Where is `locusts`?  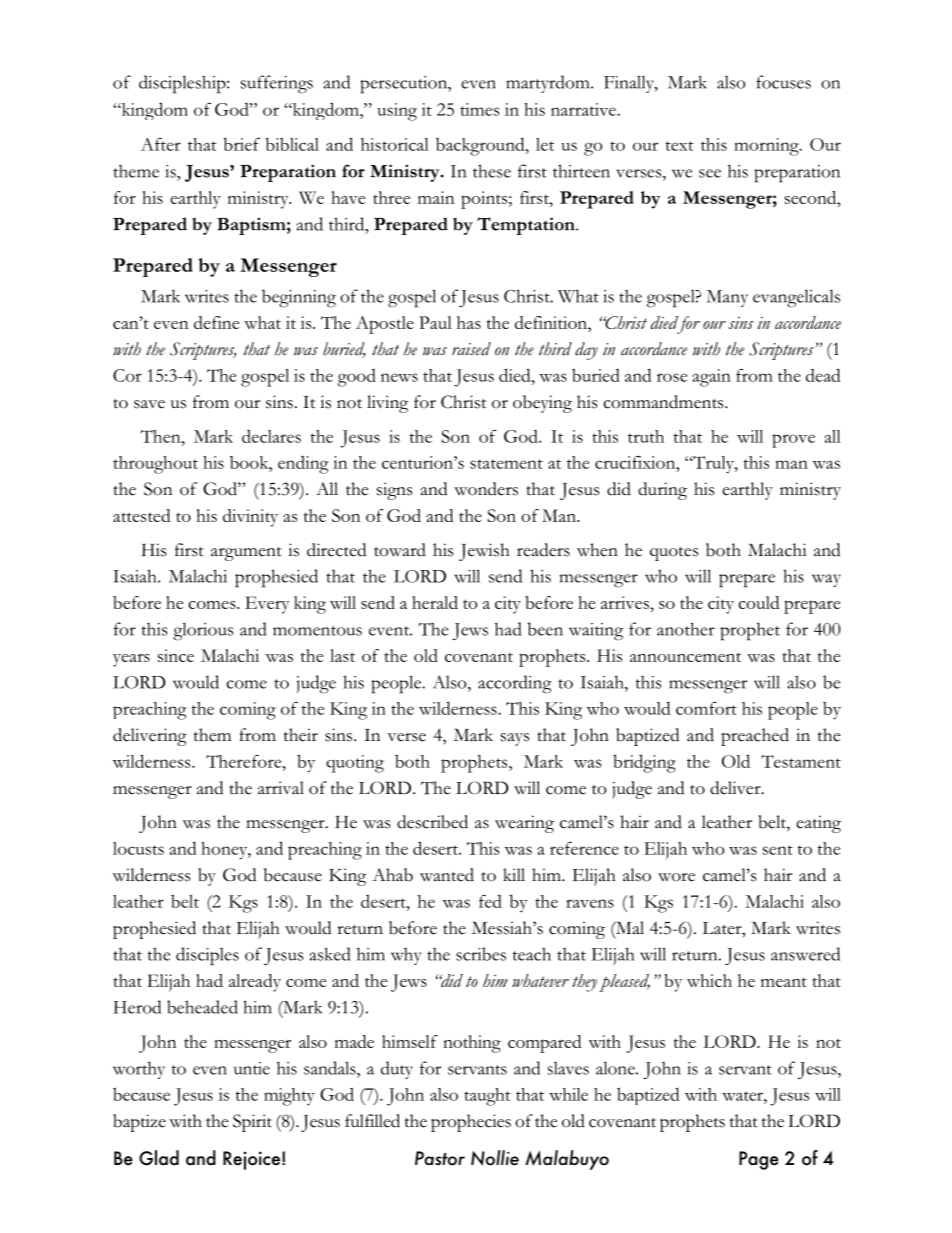
locusts is located at coordinates (138, 848).
